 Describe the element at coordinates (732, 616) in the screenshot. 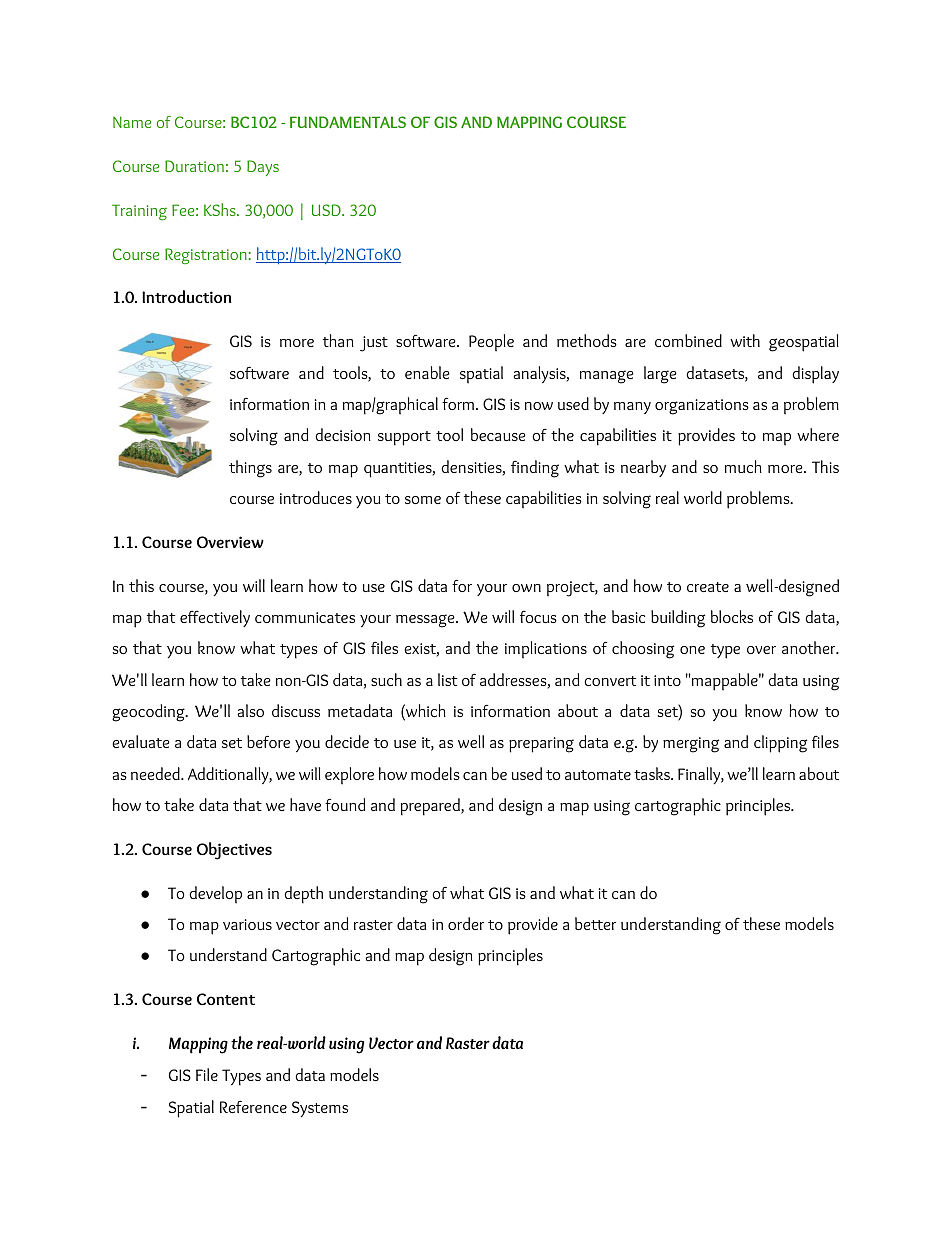

I see `blocks` at that location.
